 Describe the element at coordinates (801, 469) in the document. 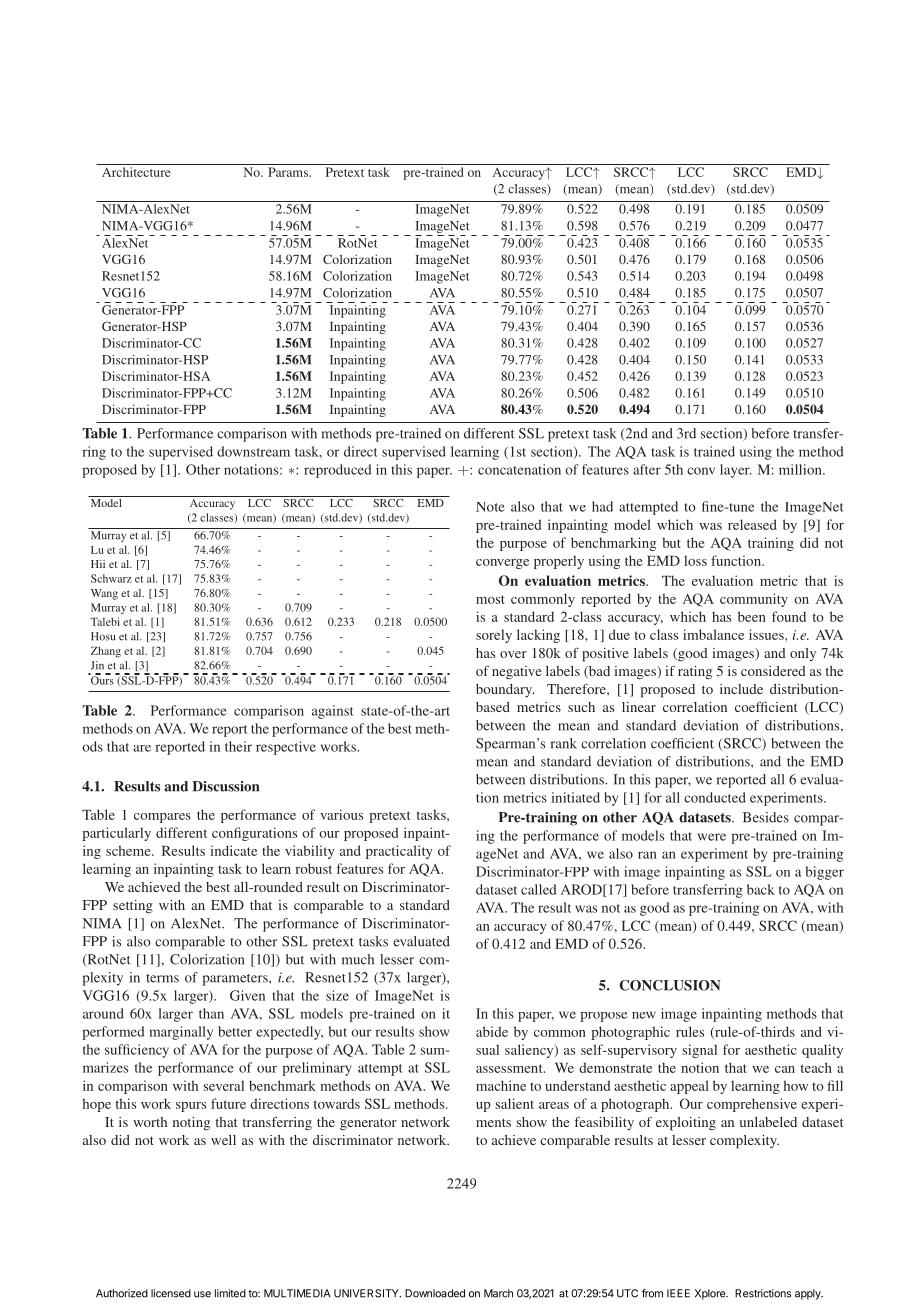

I see `million` at that location.
